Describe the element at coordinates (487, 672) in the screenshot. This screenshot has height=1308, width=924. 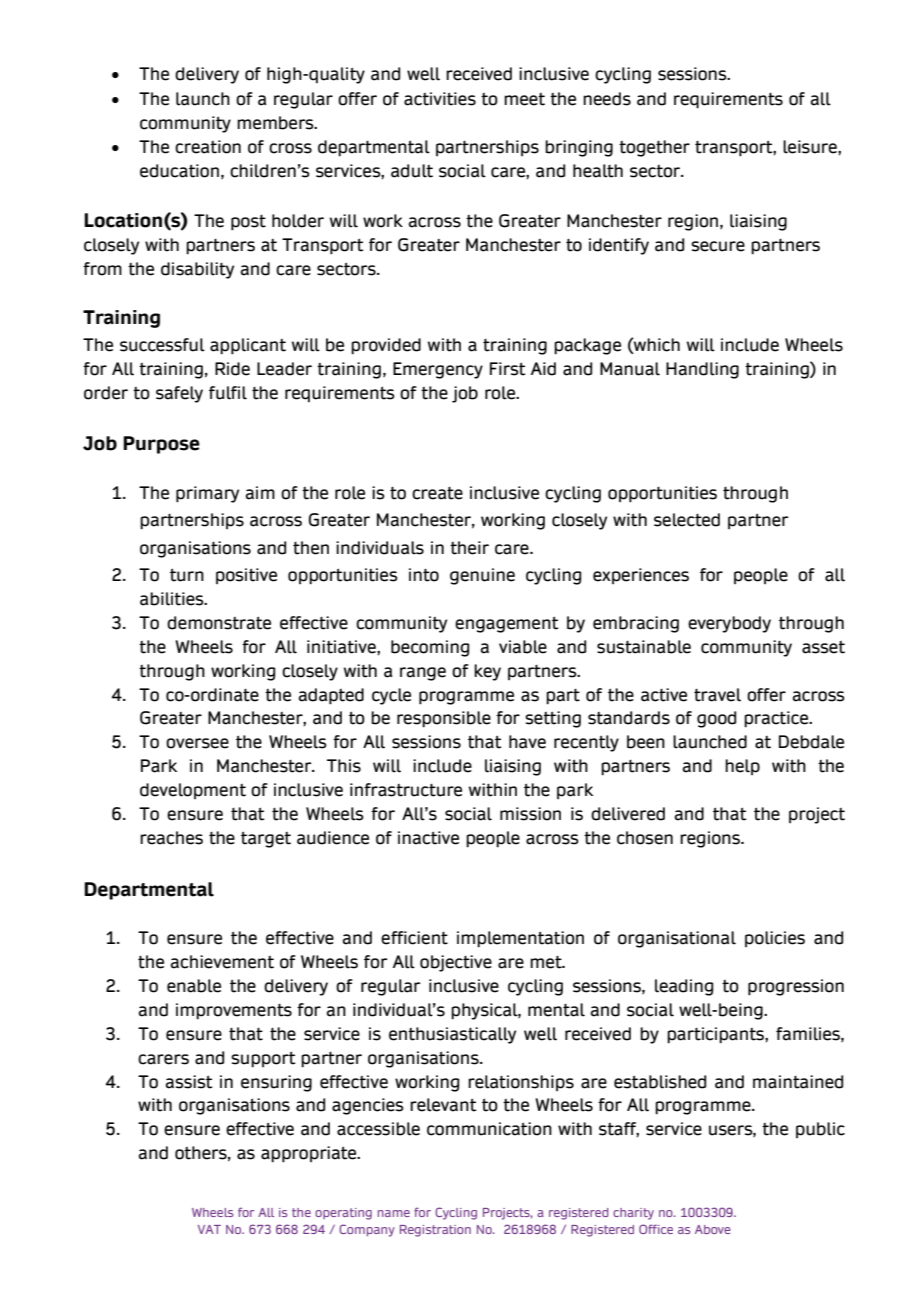
I see `key` at that location.
